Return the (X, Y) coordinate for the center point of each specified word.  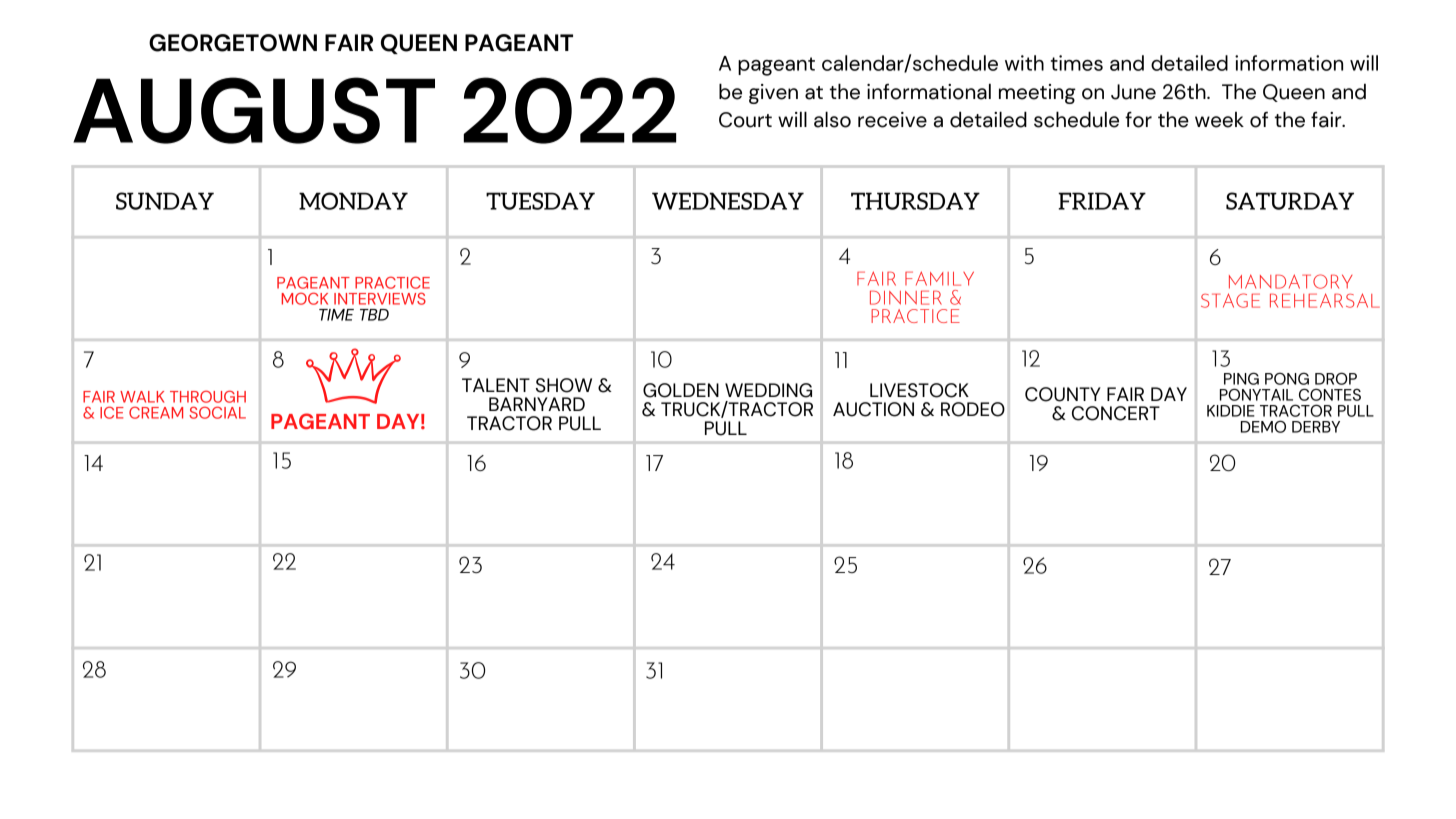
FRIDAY (1102, 201)
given (773, 94)
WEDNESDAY (728, 201)
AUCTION (873, 409)
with (1024, 63)
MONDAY (353, 201)
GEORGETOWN (233, 43)
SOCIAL (217, 412)
